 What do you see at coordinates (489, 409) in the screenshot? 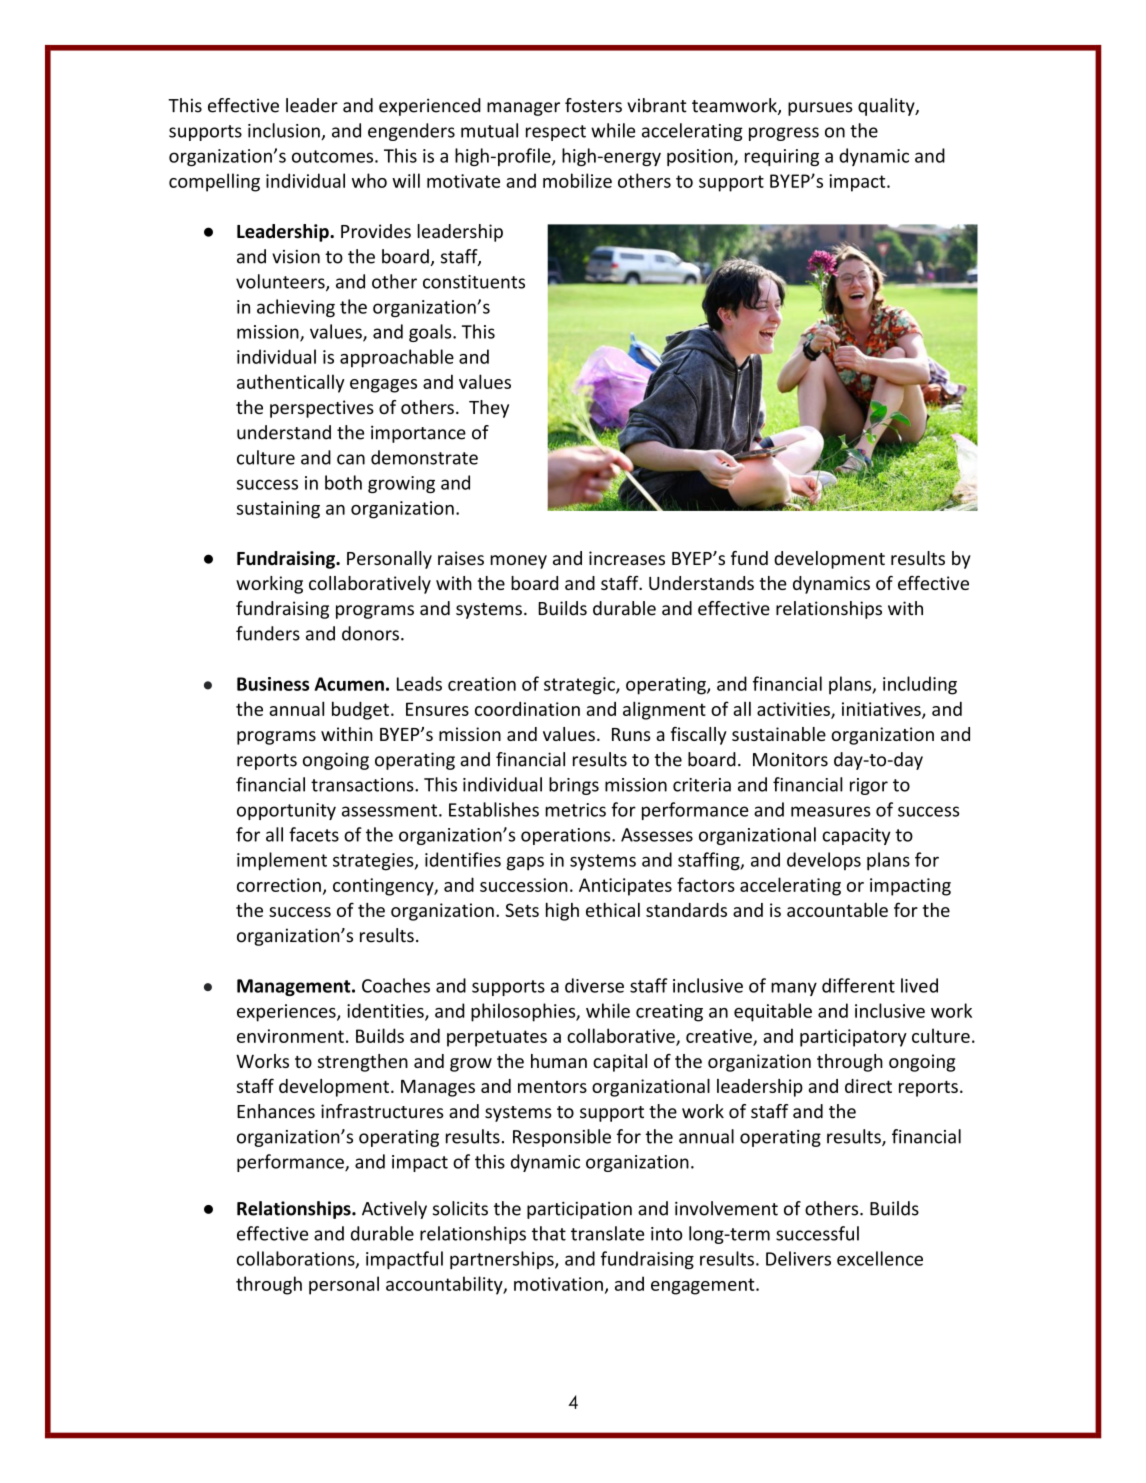
I see `They` at bounding box center [489, 409].
